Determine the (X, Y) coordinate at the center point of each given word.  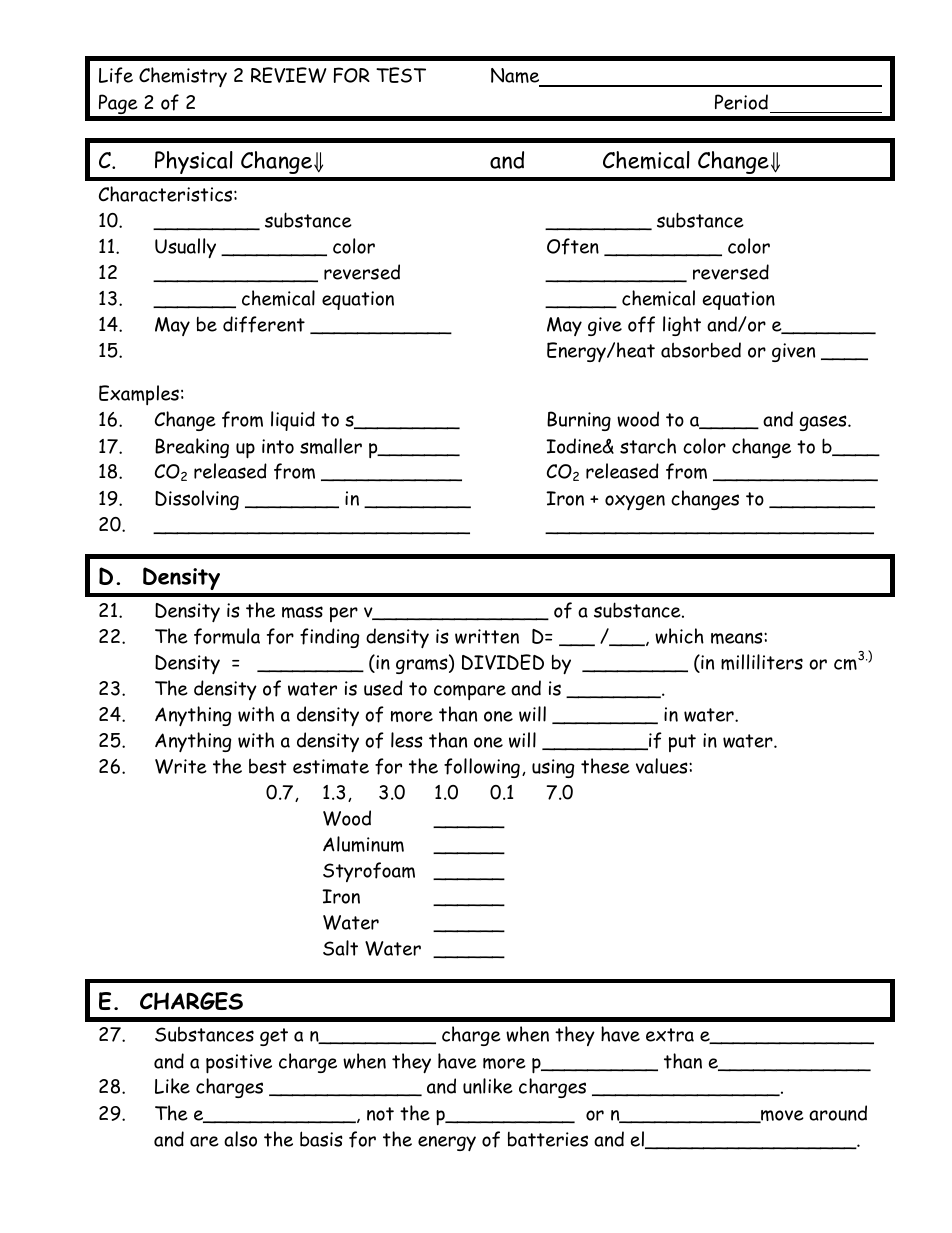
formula (227, 636)
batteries (548, 1139)
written (487, 636)
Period (741, 102)
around (838, 1113)
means (738, 638)
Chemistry (183, 77)
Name (516, 77)
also (240, 1139)
